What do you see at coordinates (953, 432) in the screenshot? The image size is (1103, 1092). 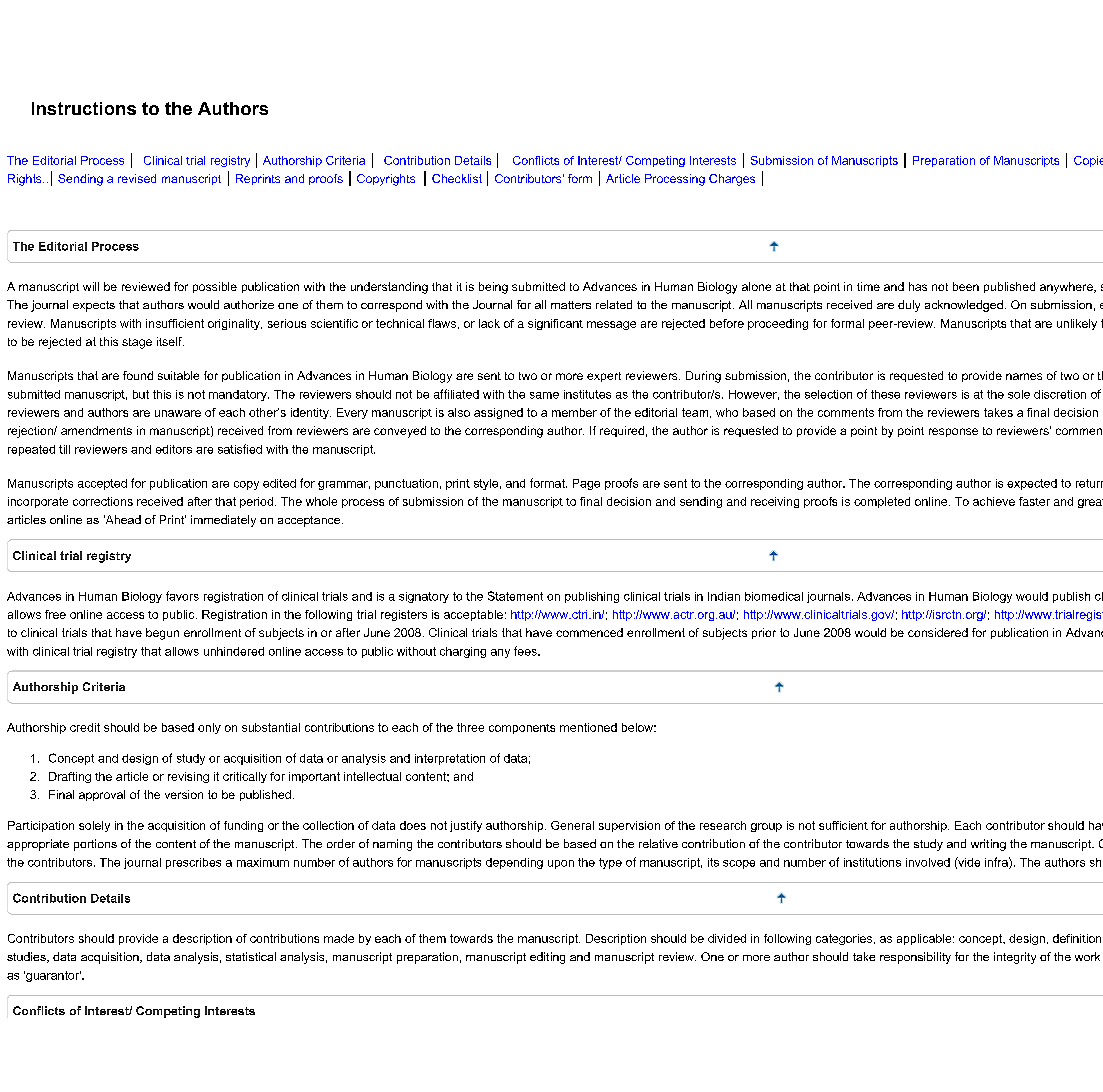 I see `response` at bounding box center [953, 432].
